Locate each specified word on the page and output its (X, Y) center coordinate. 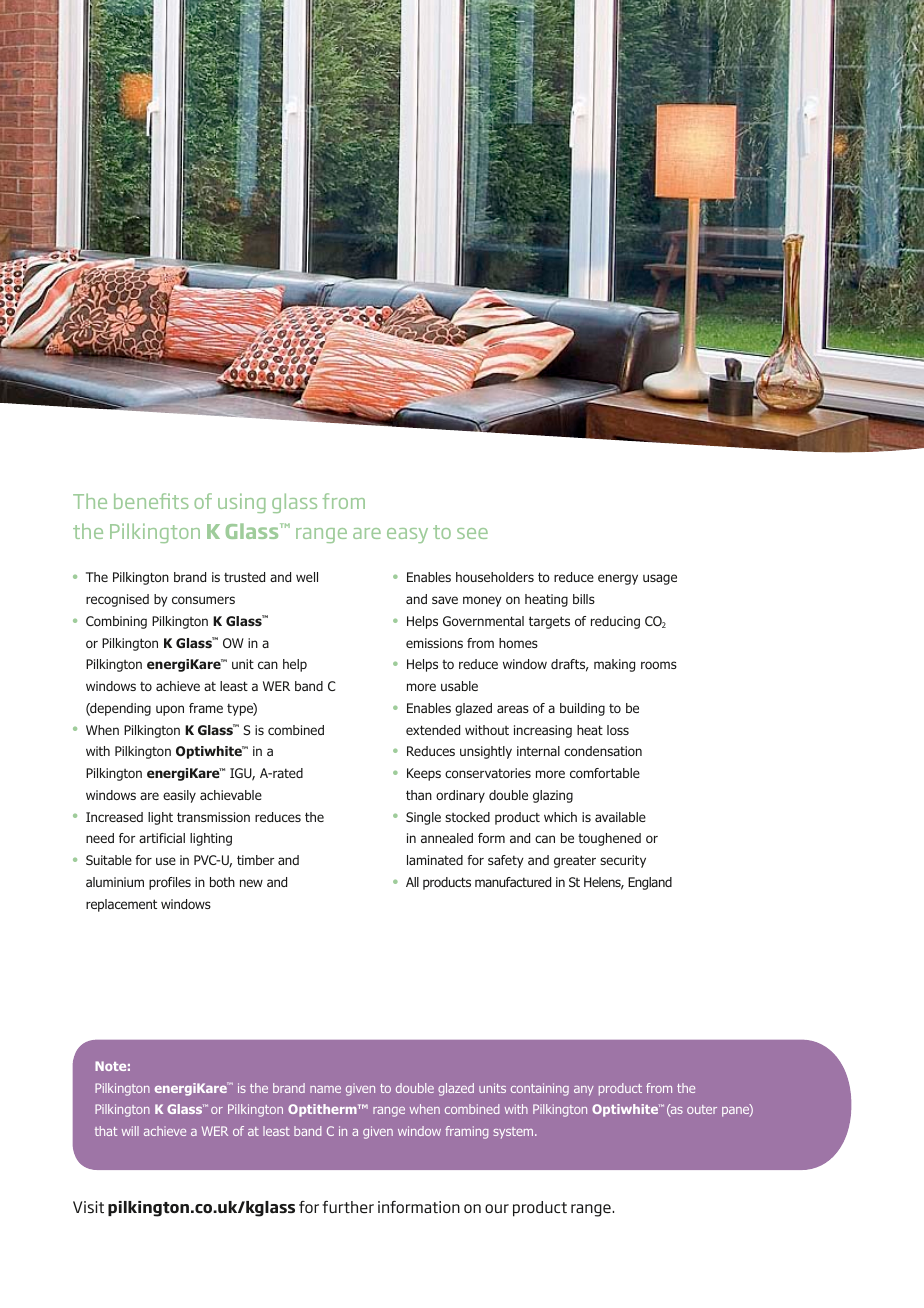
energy (618, 579)
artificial (162, 838)
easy (407, 535)
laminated (435, 860)
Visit (88, 1207)
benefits (151, 501)
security (623, 861)
